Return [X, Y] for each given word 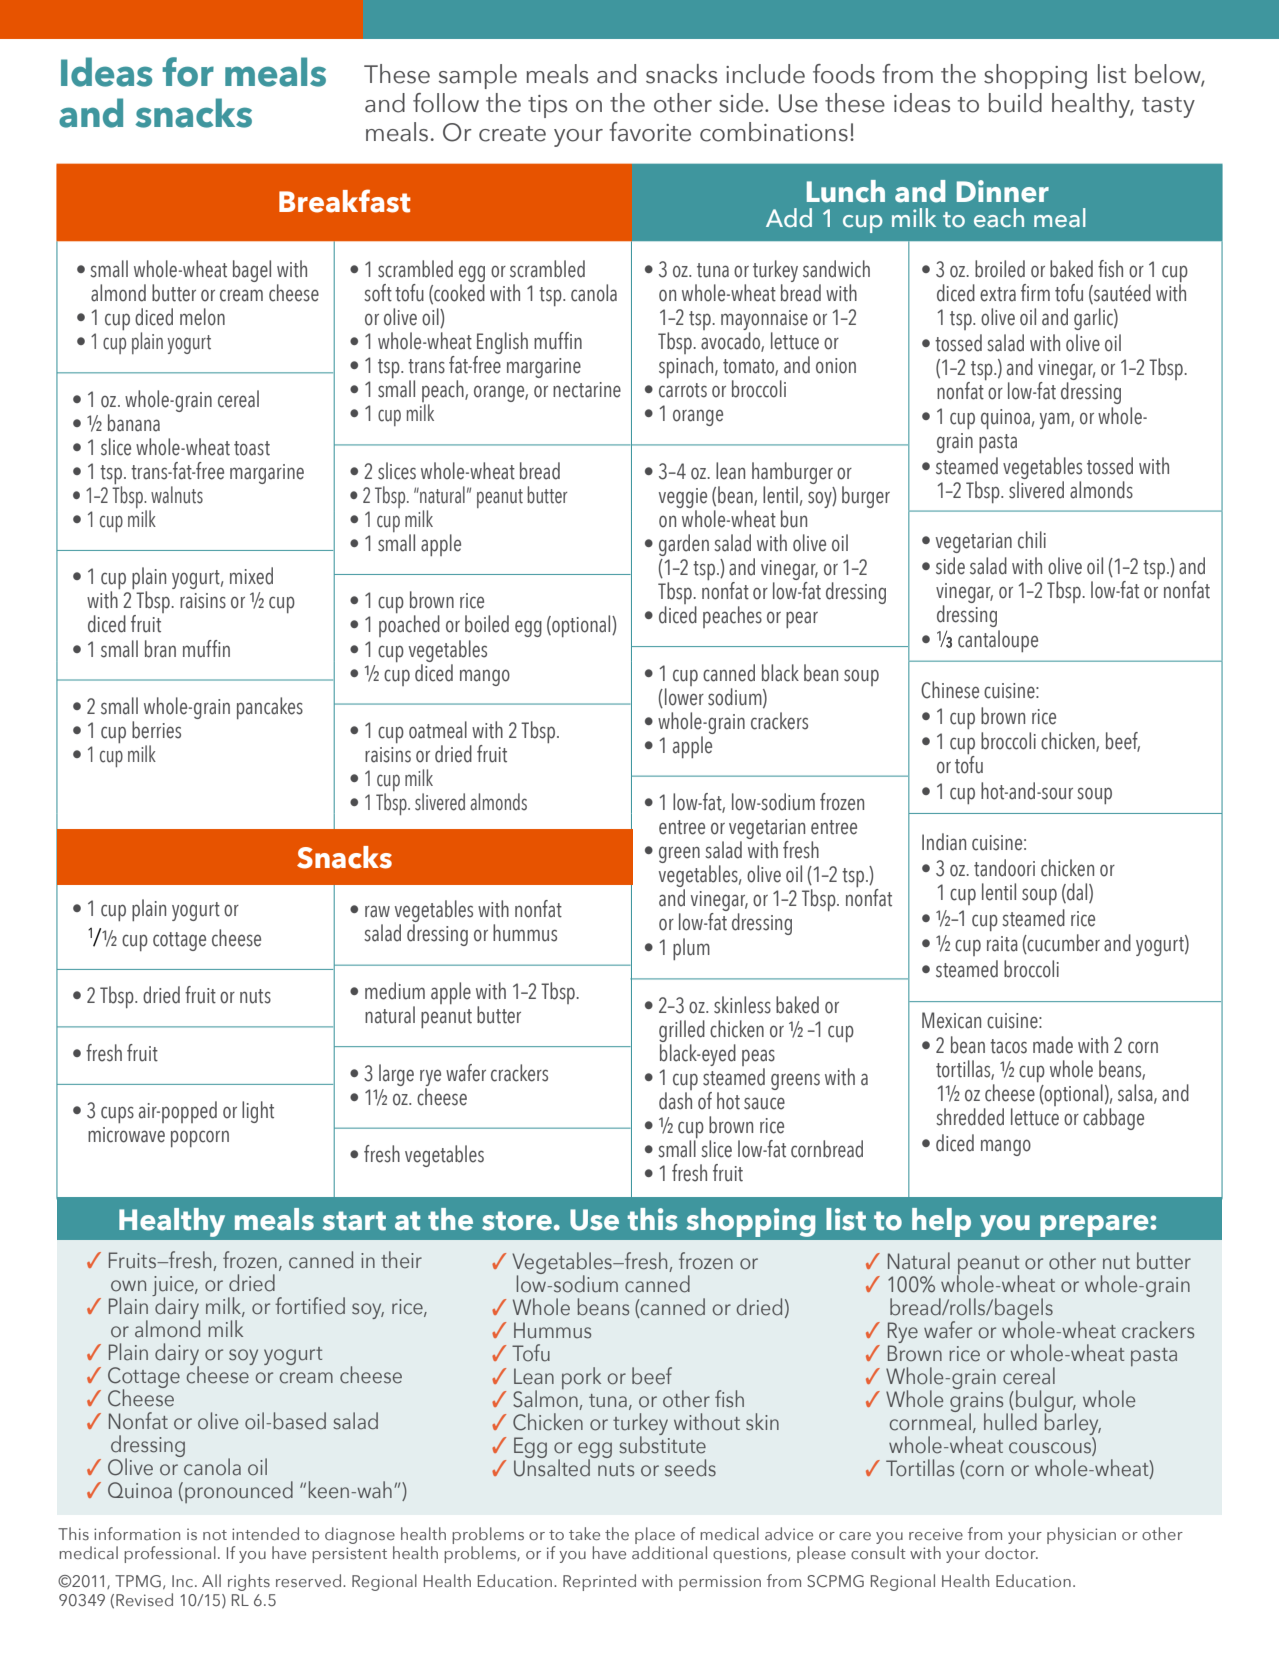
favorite [650, 132]
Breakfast [345, 201]
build [1015, 103]
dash [675, 1101]
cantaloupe [998, 641]
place [655, 1537]
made [1053, 1045]
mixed [251, 576]
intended [265, 1533]
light [258, 1112]
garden [684, 545]
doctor [1011, 1552]
